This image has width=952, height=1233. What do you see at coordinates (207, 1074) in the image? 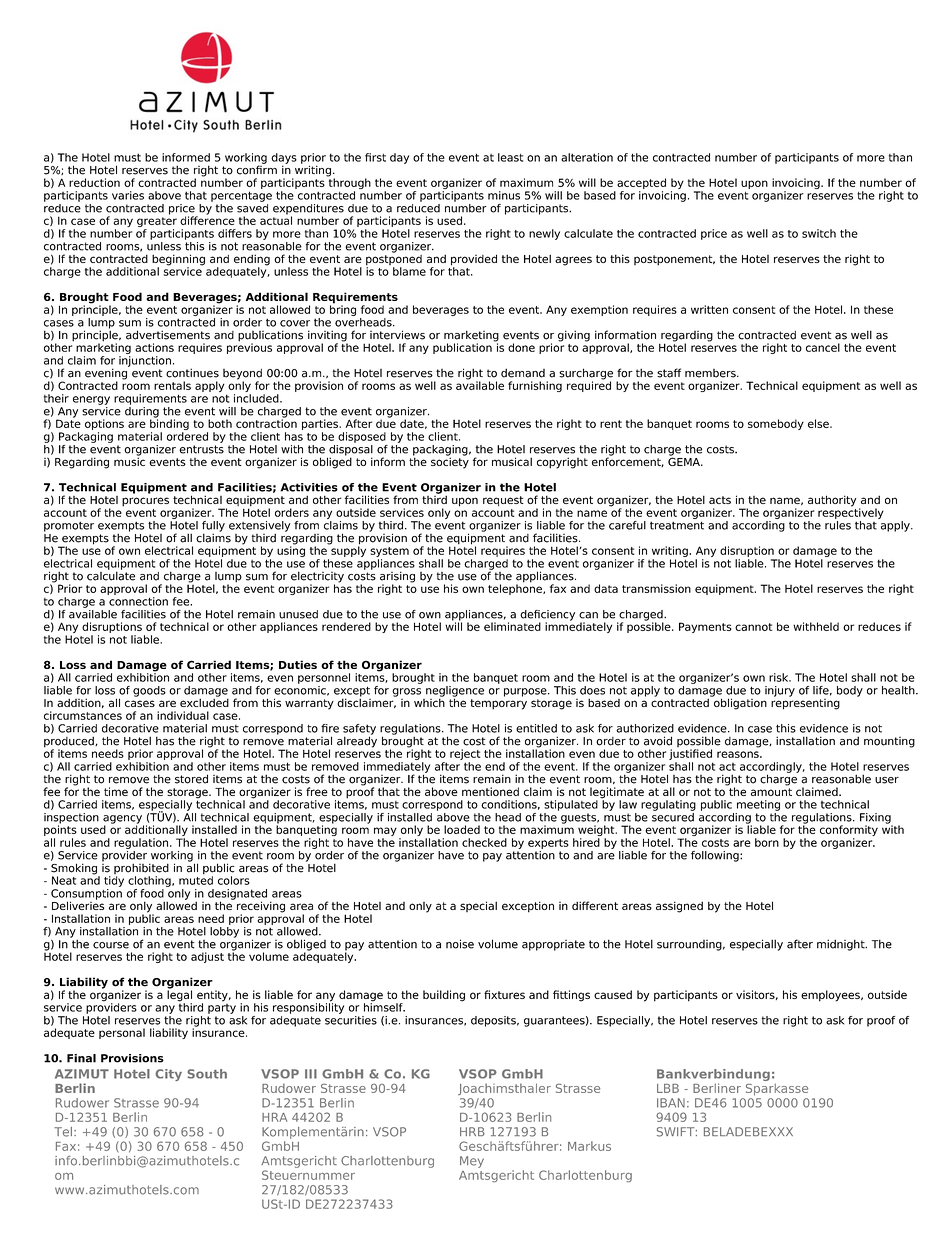
I see `South` at bounding box center [207, 1074].
